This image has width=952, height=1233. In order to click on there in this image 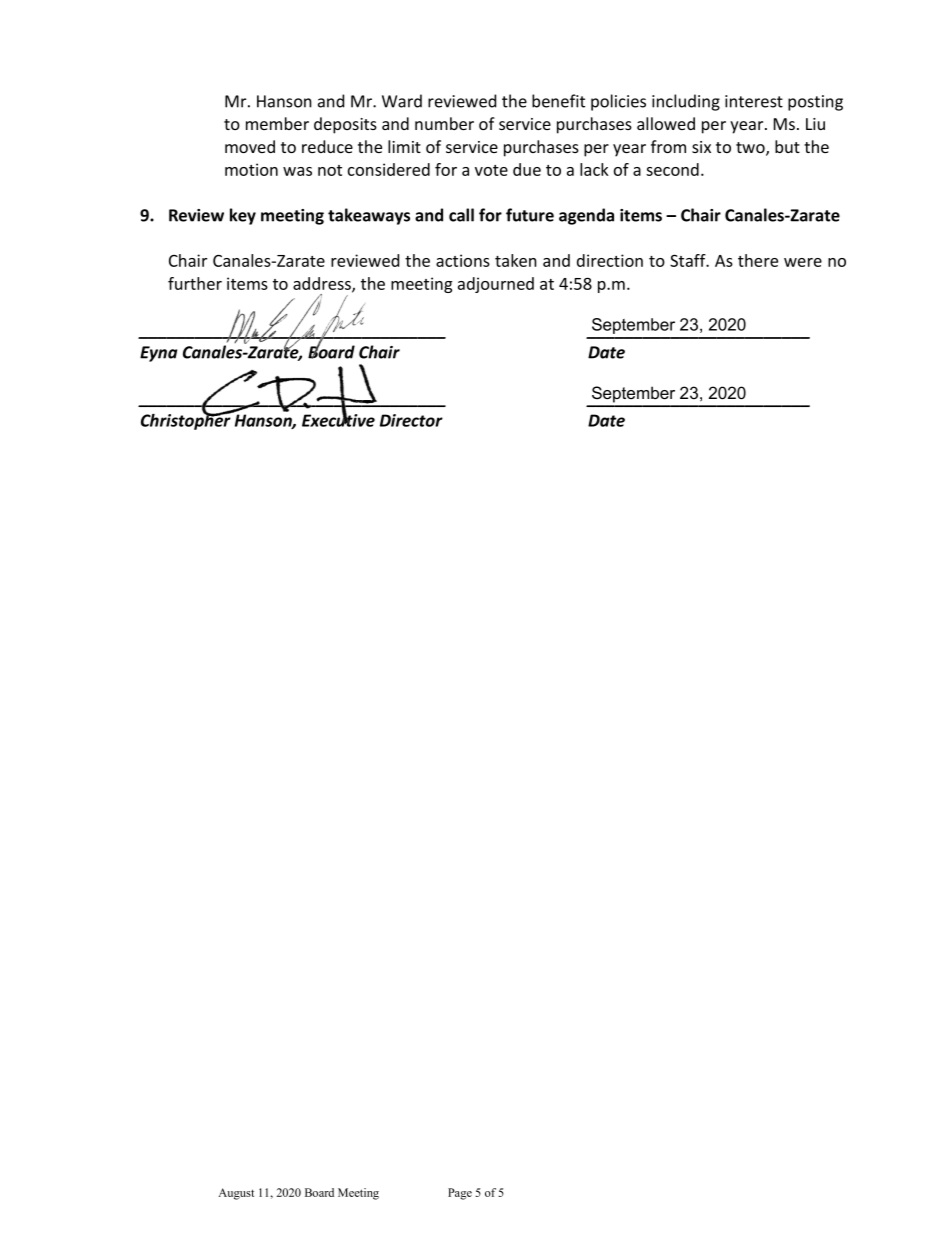, I will do `click(758, 260)`.
